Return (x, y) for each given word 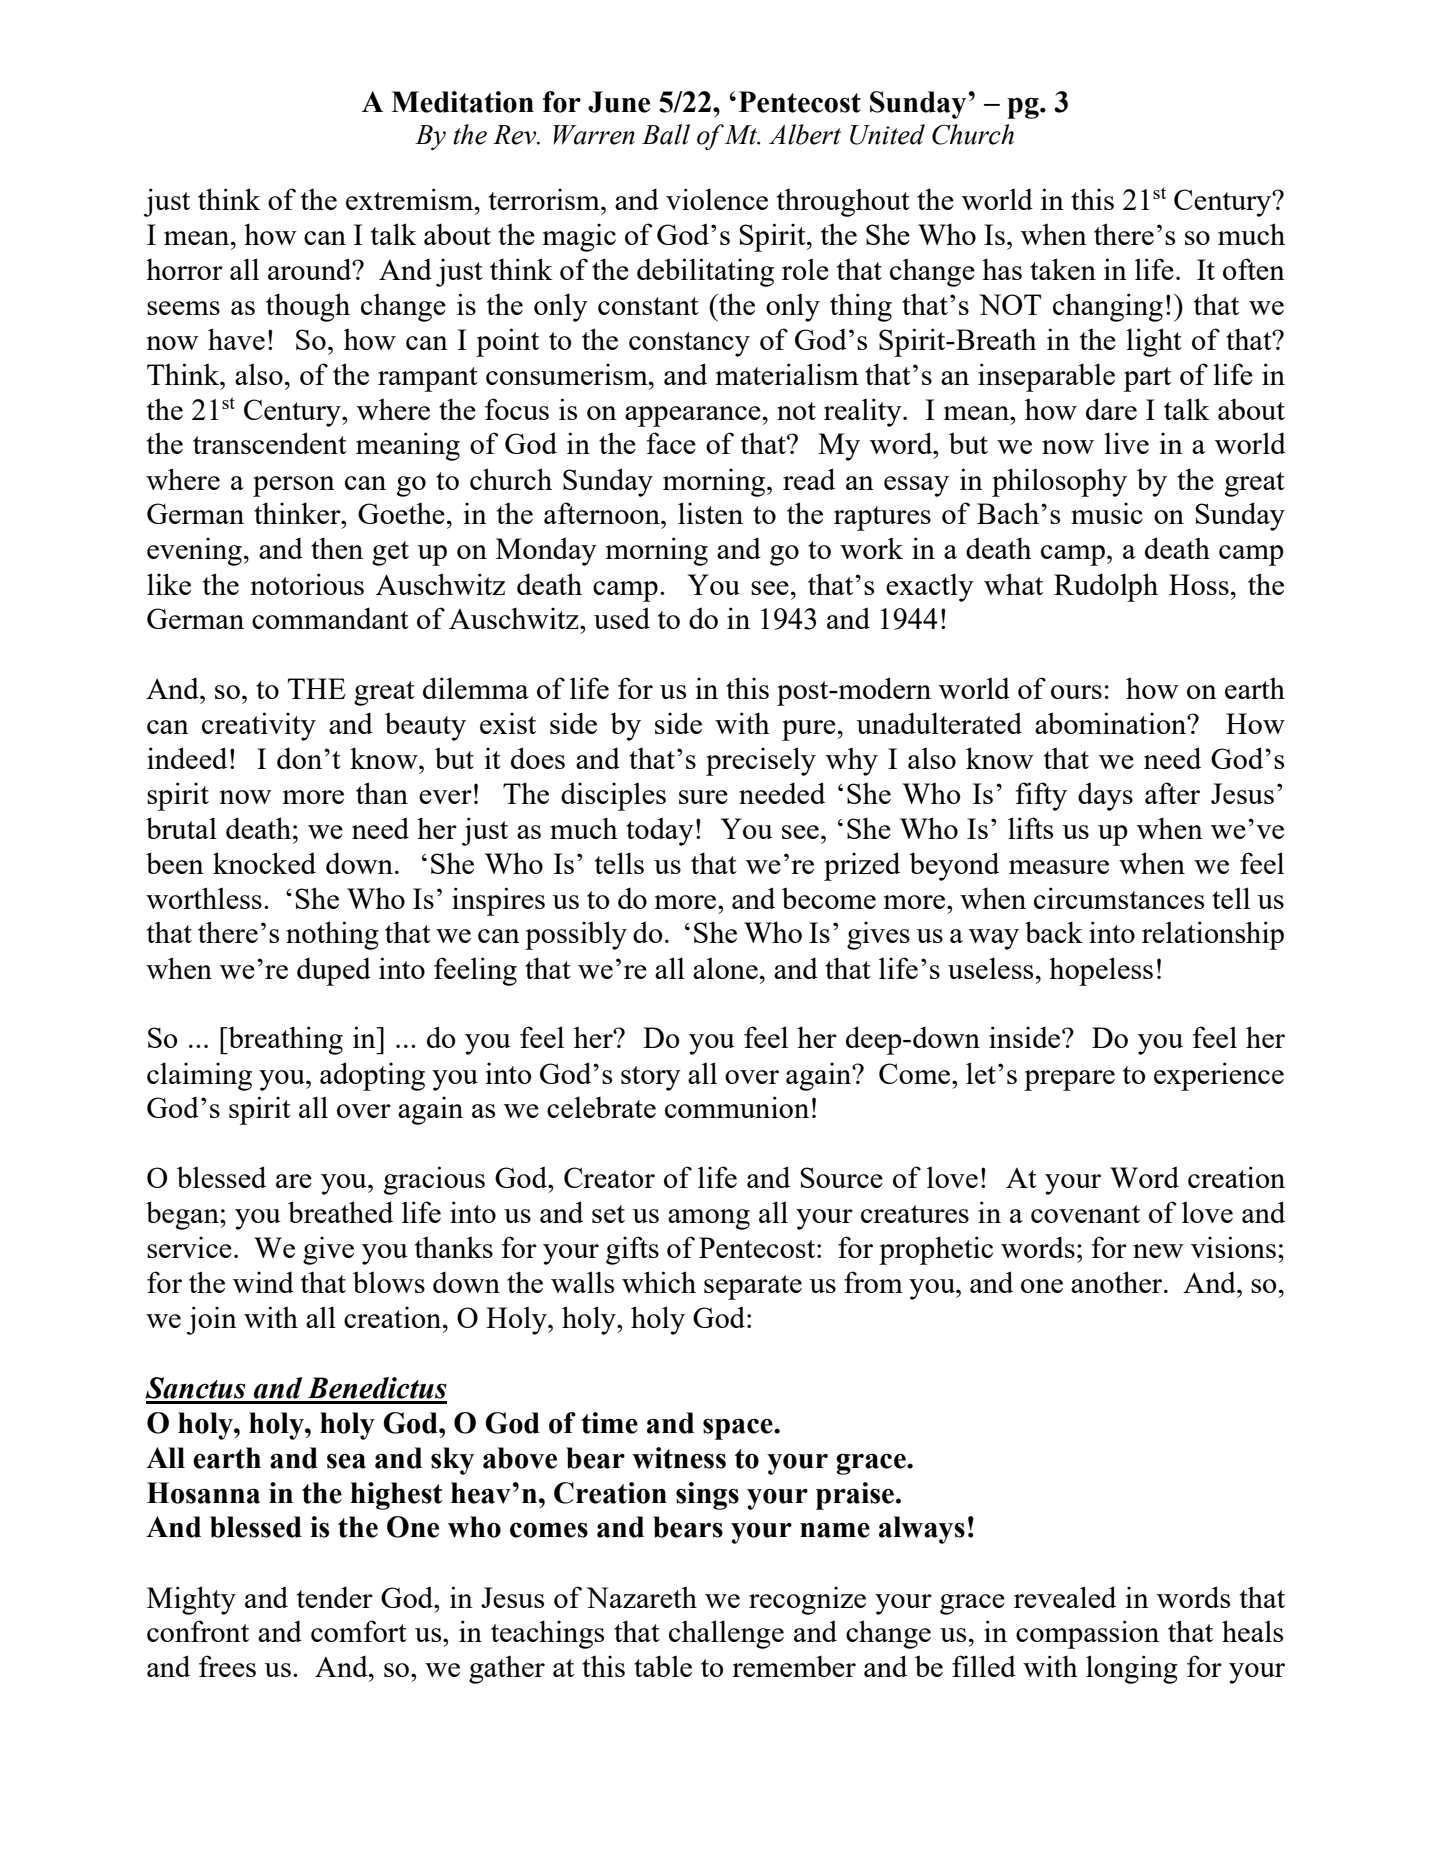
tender (335, 1597)
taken (1063, 269)
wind (263, 1282)
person (294, 486)
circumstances (1119, 898)
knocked (264, 863)
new (1158, 1251)
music (1107, 513)
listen (710, 513)
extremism (411, 199)
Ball (666, 134)
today (660, 831)
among (709, 1219)
